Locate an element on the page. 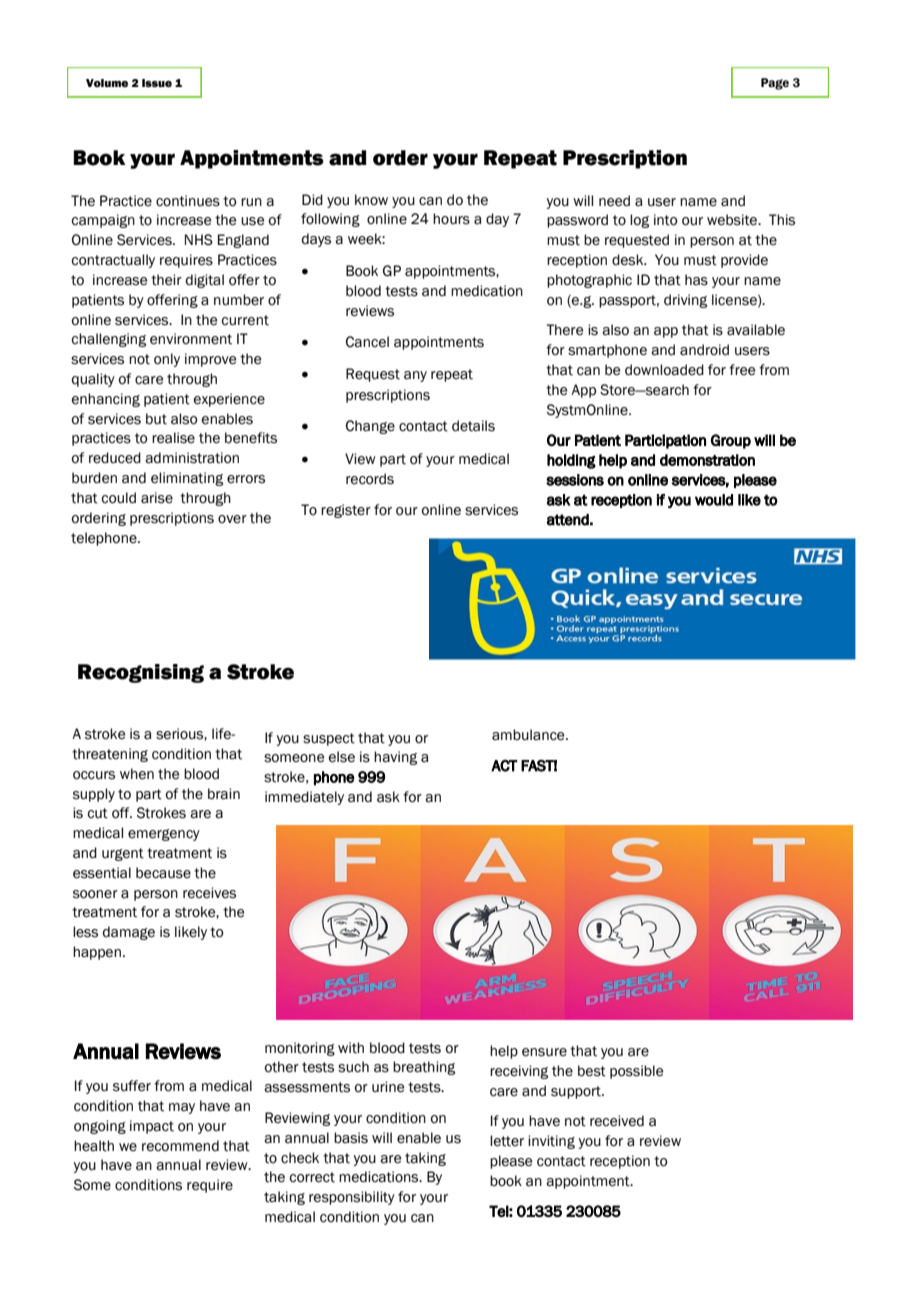 The width and height of the image is (924, 1308). emergency is located at coordinates (164, 835).
